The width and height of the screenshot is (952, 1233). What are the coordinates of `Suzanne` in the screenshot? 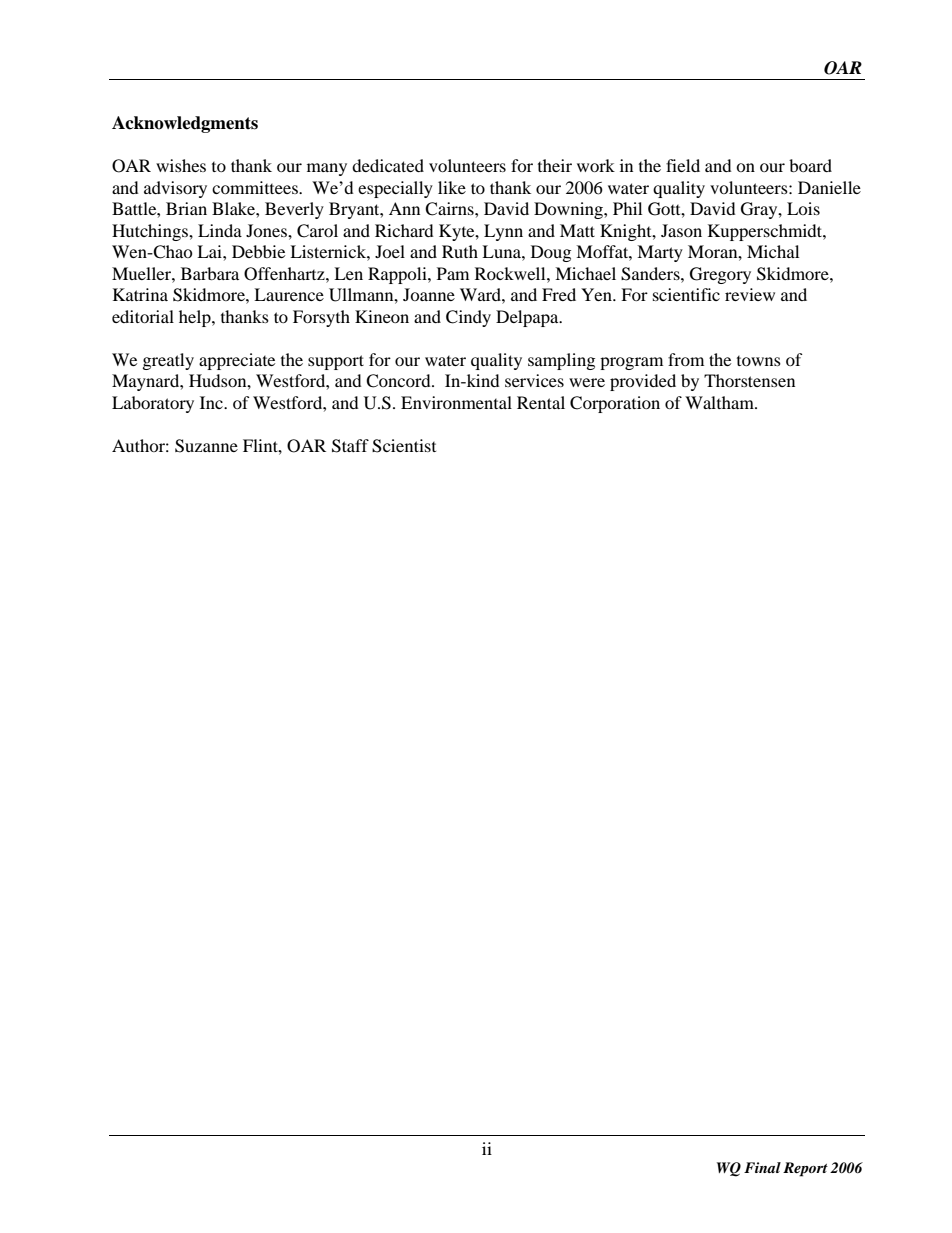 It's located at (206, 446).
